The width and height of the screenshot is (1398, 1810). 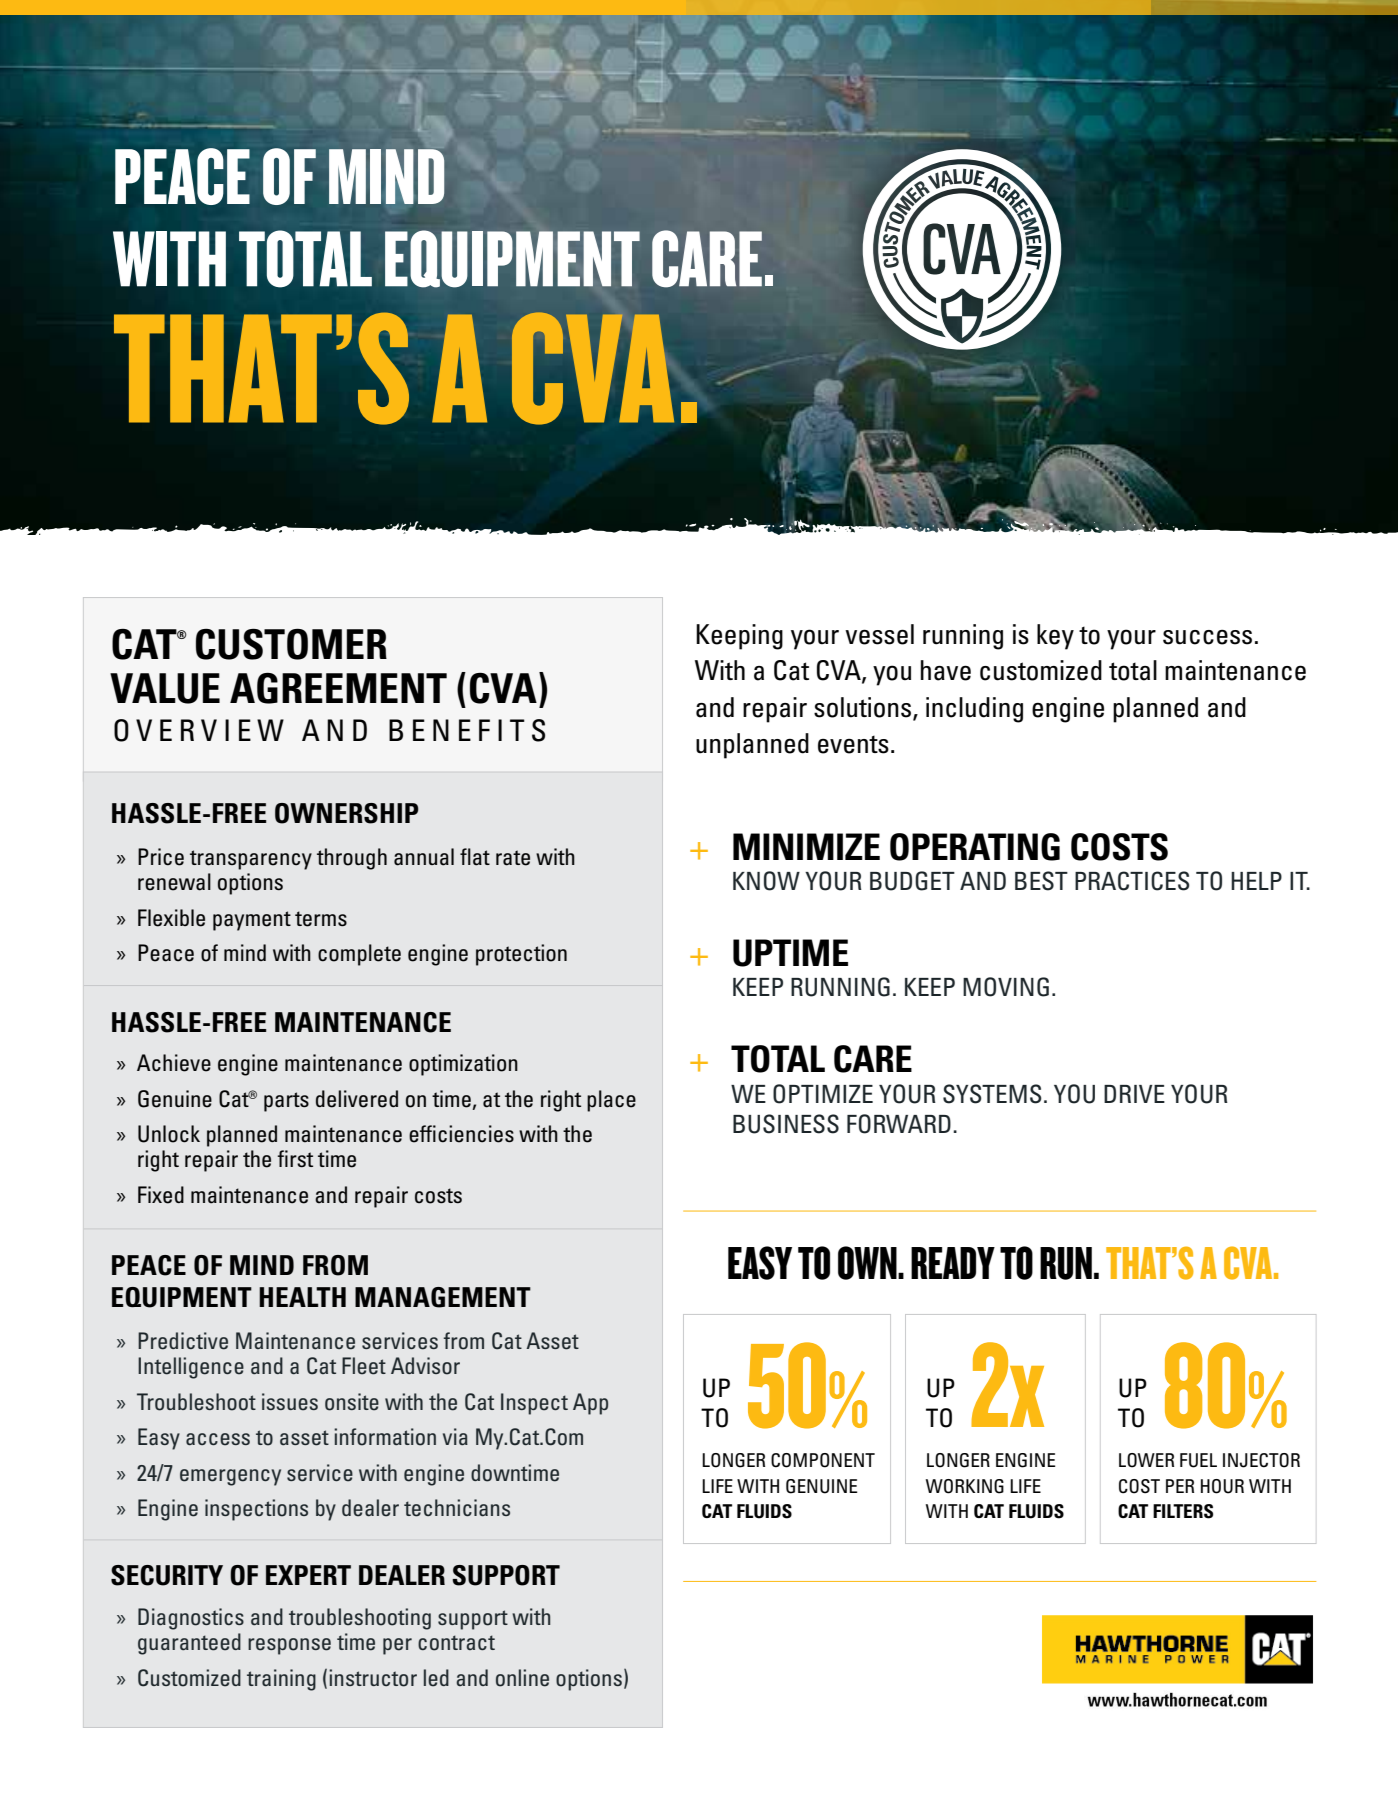 I want to click on terms, so click(x=321, y=919).
